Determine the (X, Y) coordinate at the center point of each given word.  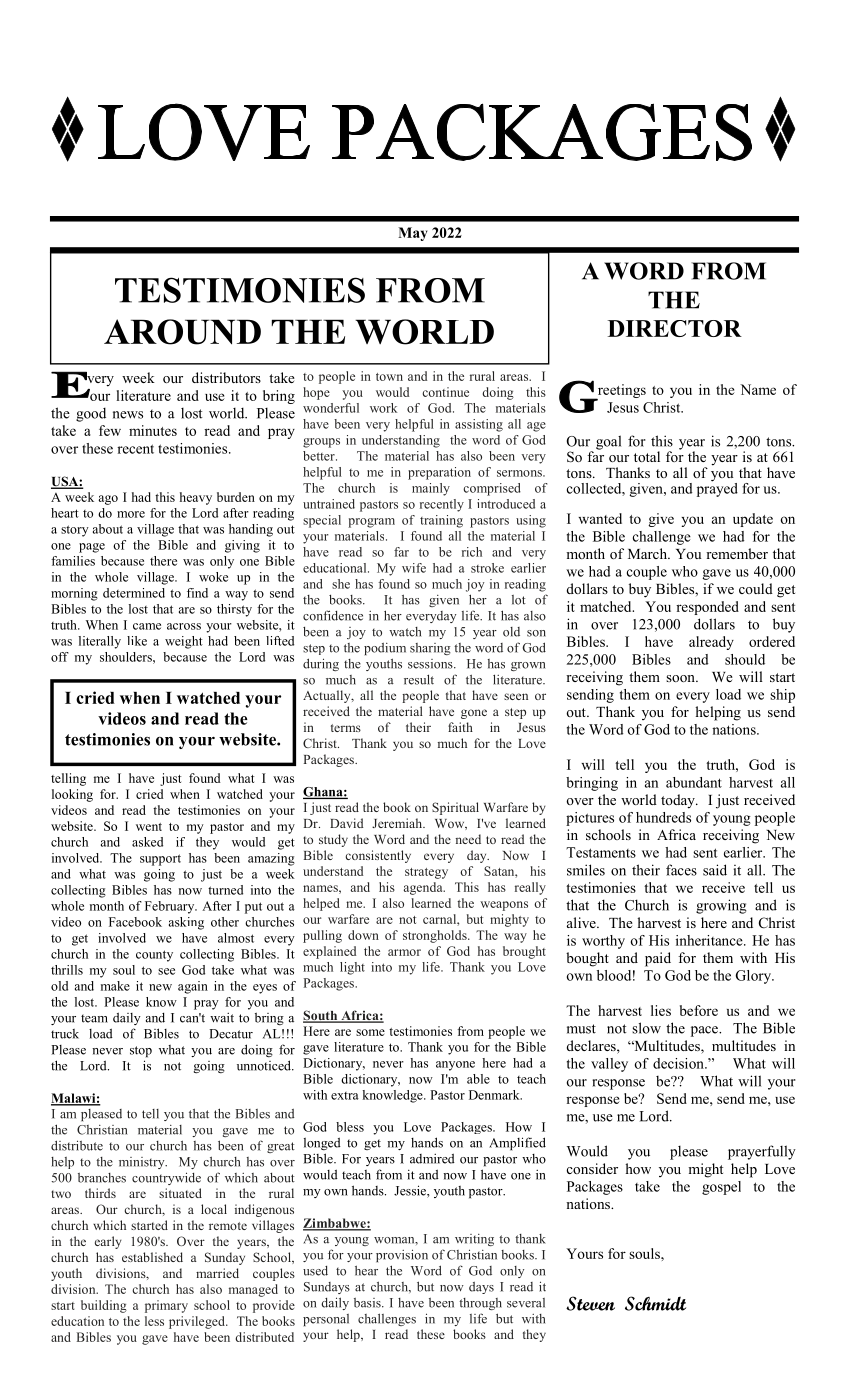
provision (402, 1255)
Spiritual (455, 808)
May (413, 234)
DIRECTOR (675, 328)
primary (166, 1306)
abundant (694, 782)
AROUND (182, 332)
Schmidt (655, 1303)
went (149, 827)
